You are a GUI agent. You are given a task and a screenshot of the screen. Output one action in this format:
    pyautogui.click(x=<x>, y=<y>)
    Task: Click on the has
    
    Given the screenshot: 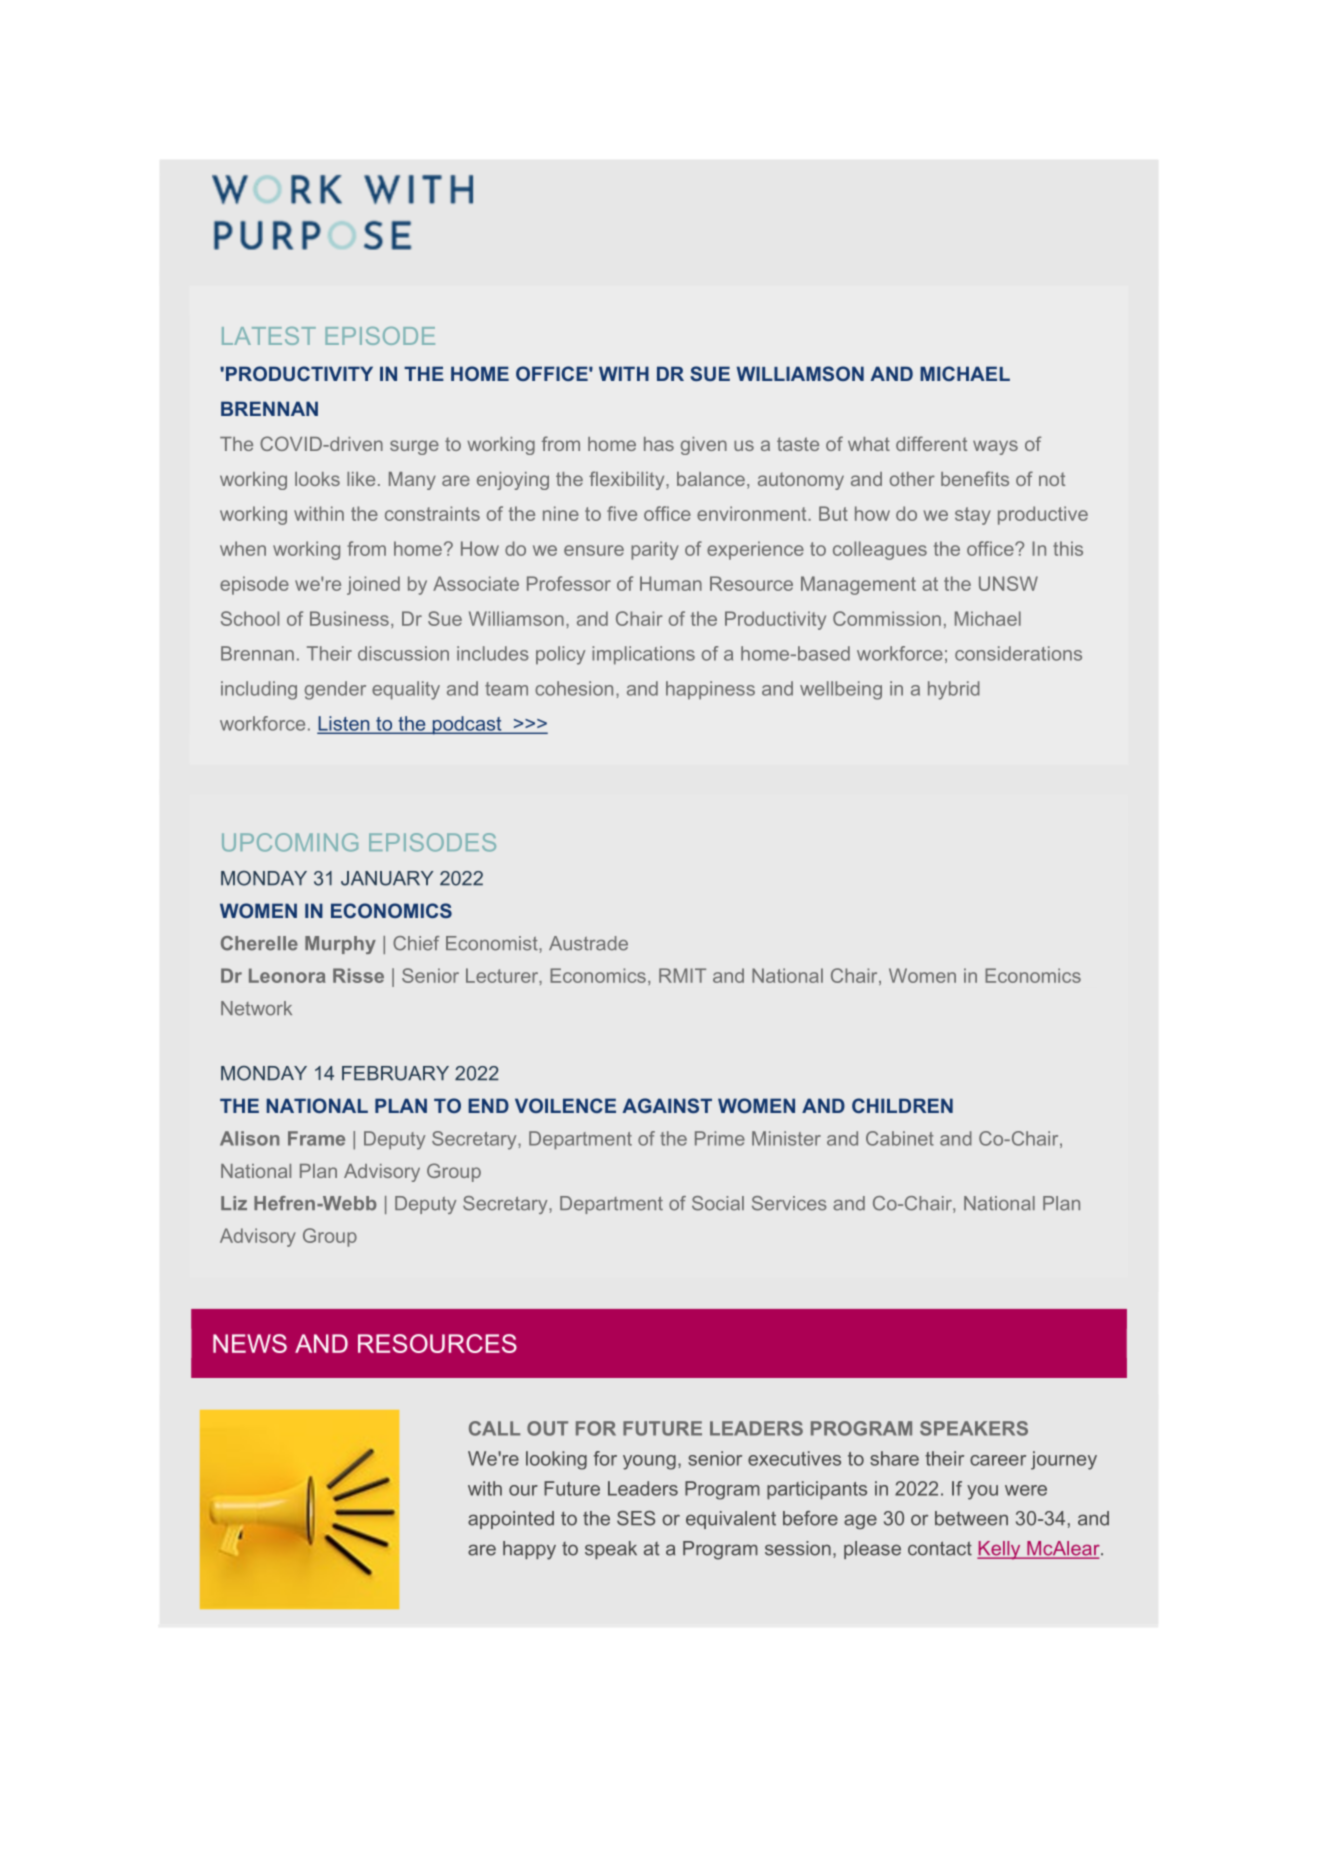 What is the action you would take?
    pyautogui.click(x=659, y=444)
